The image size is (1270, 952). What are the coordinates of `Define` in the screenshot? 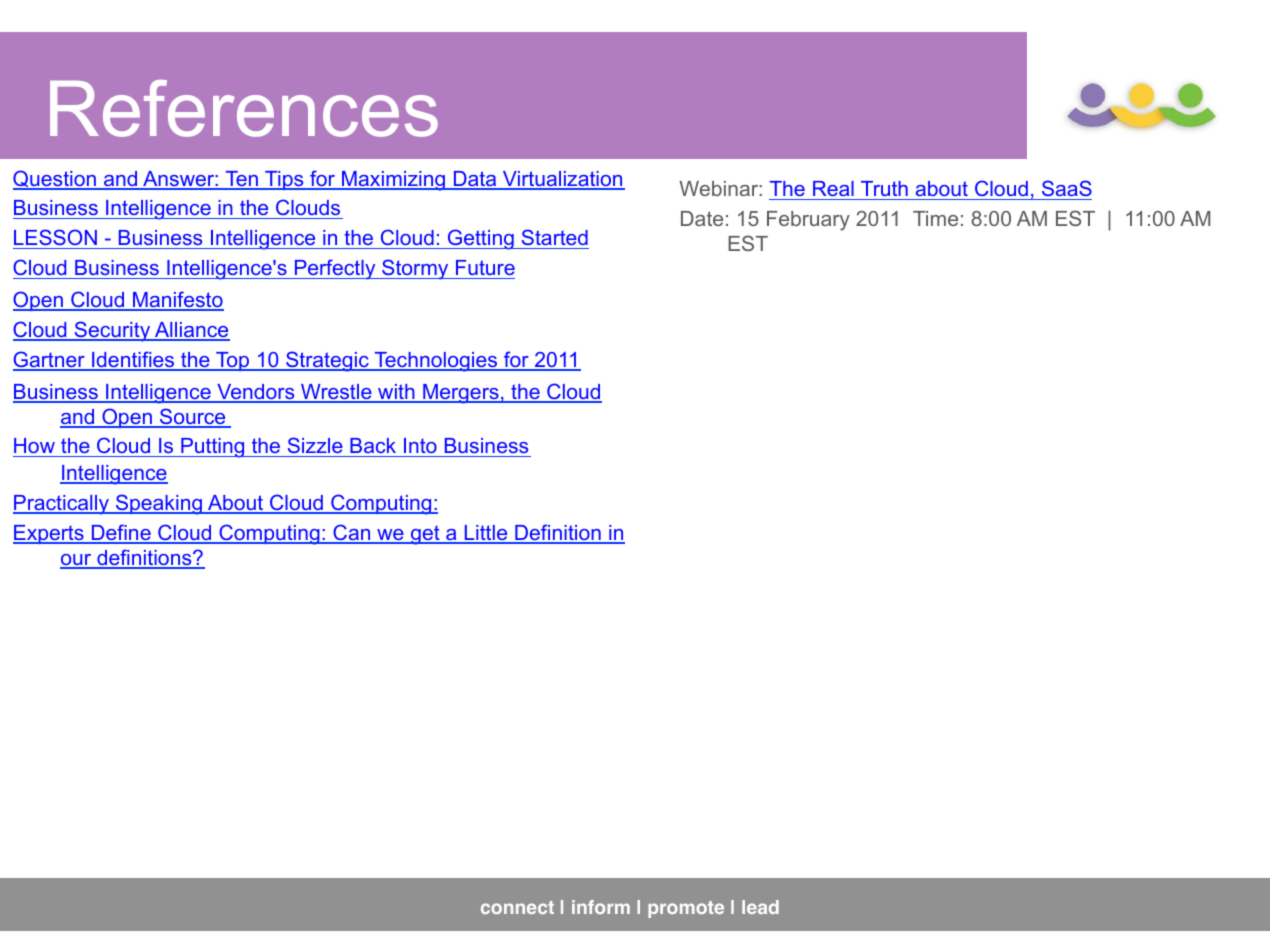 It's located at (121, 533).
